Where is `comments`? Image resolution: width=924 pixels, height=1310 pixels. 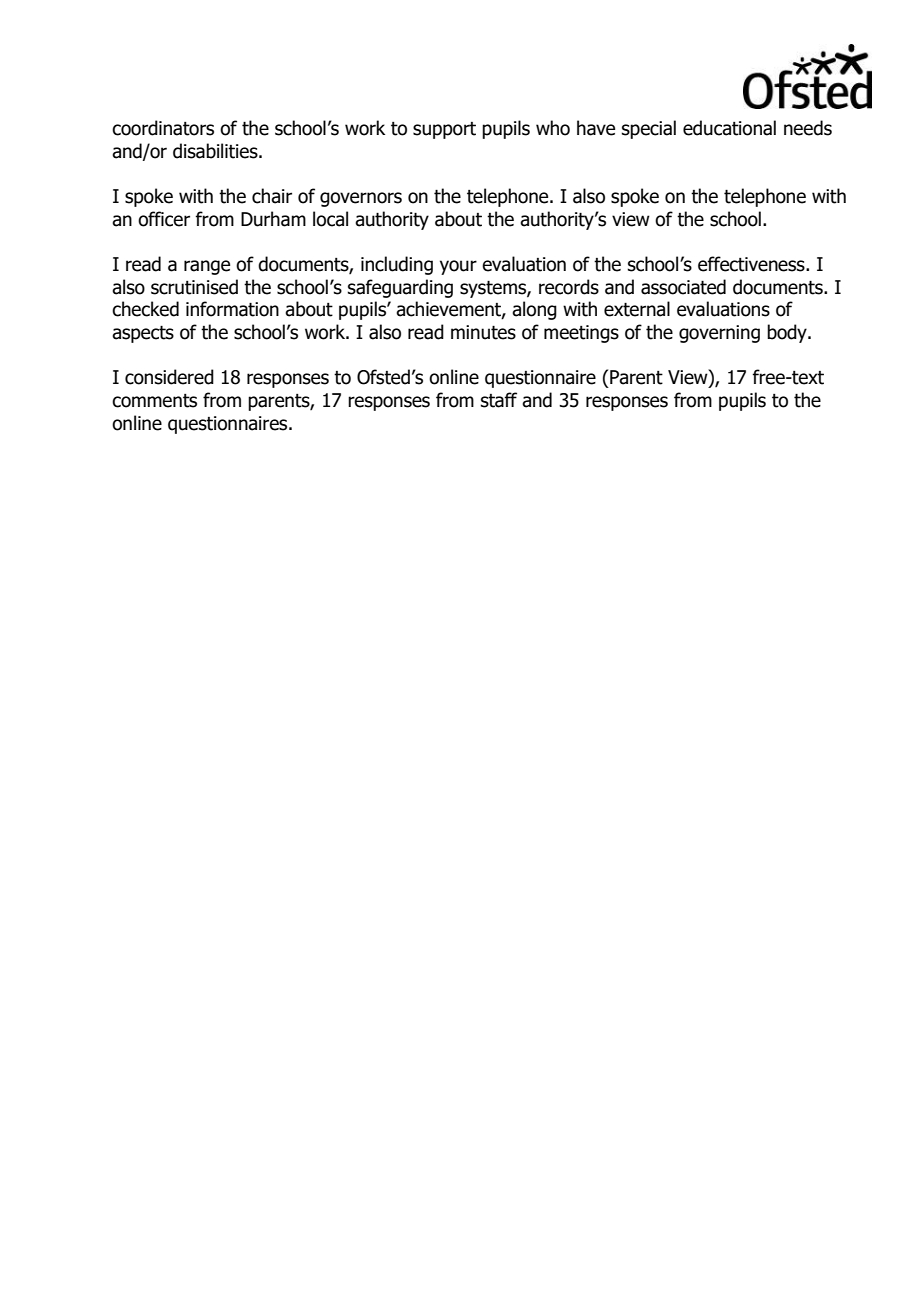
comments is located at coordinates (154, 401).
